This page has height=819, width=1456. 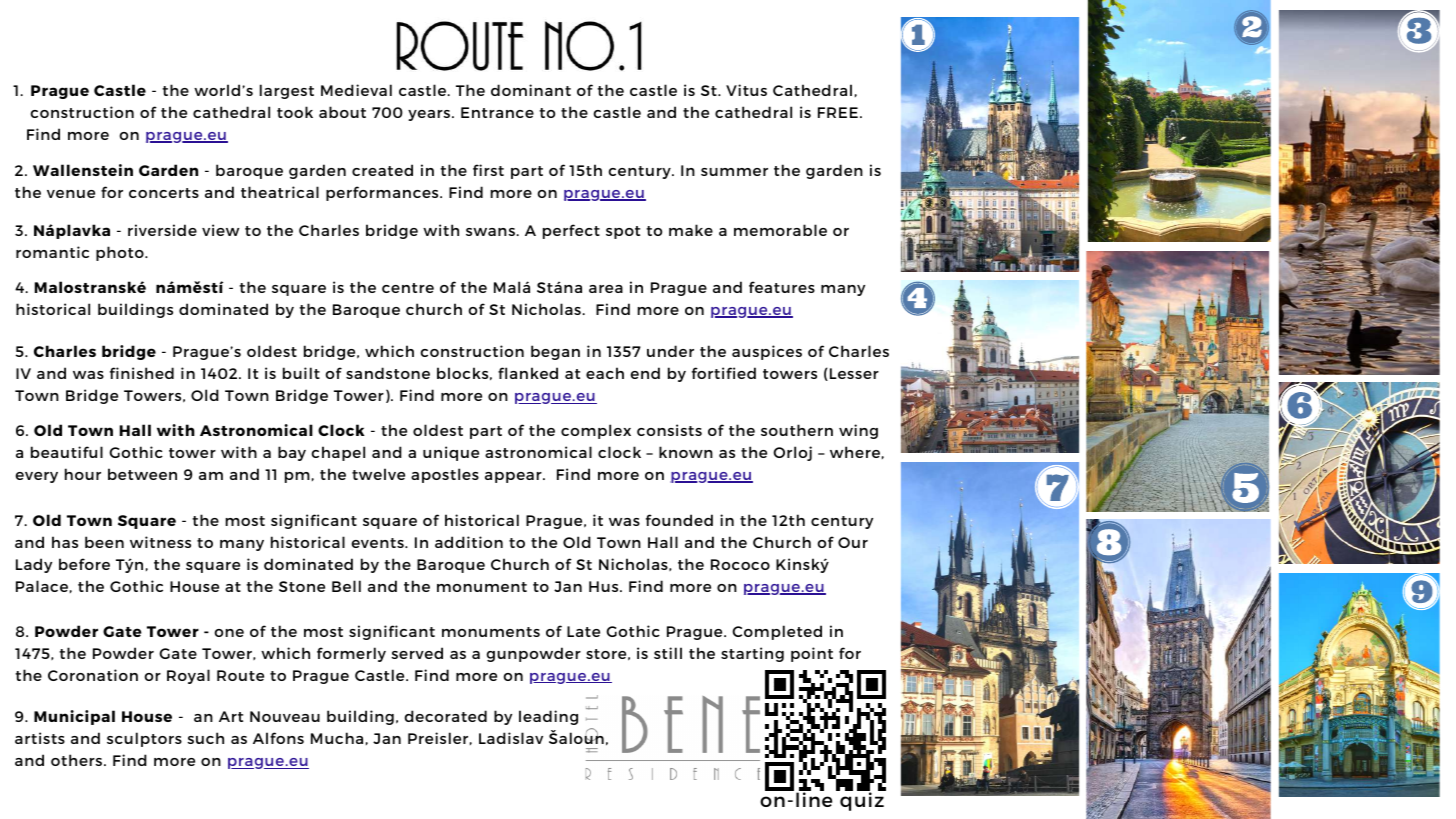 I want to click on sculptors, so click(x=144, y=739).
